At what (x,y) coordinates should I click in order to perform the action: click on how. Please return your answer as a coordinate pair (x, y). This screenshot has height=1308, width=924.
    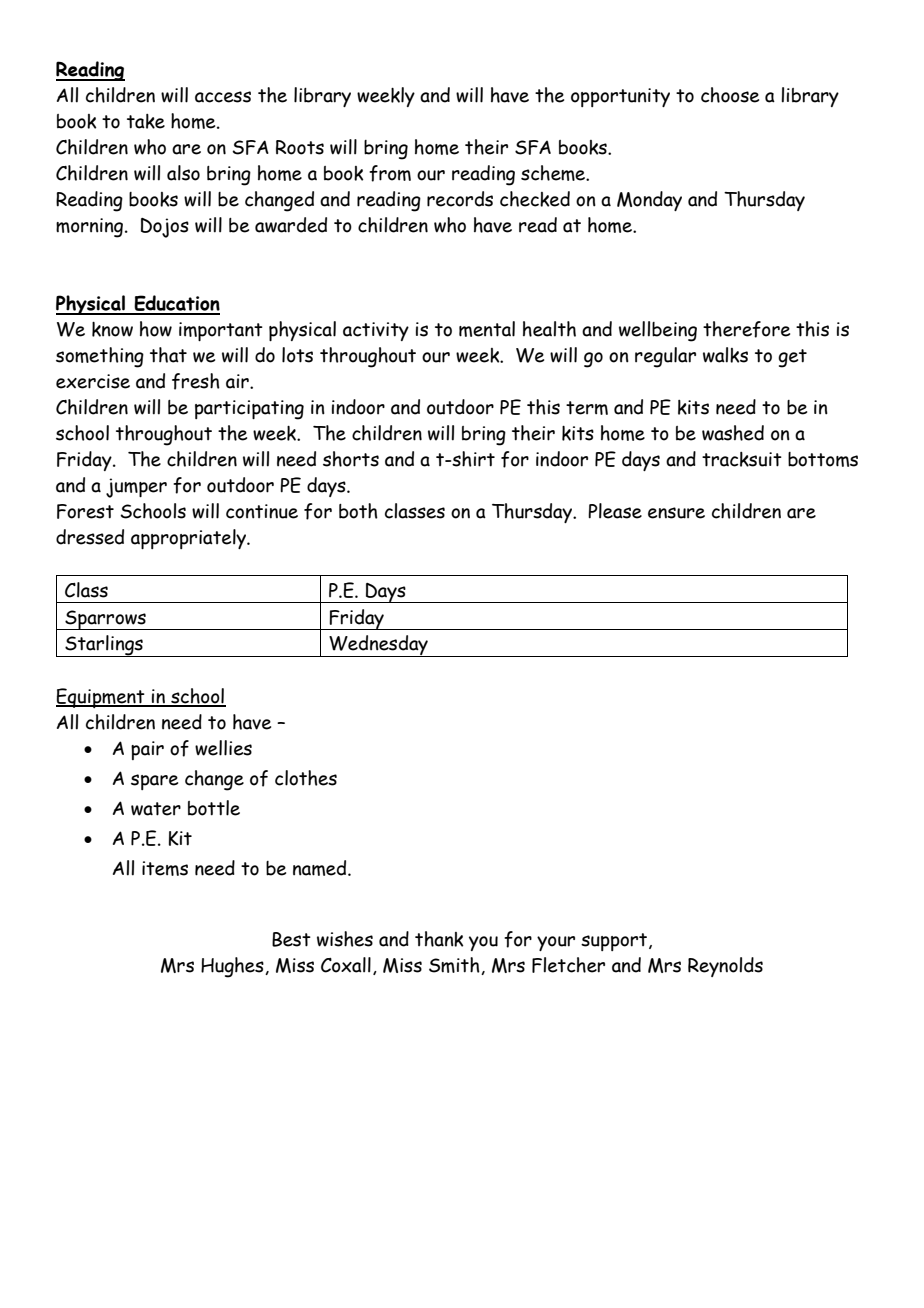
    Looking at the image, I should click on (156, 329).
